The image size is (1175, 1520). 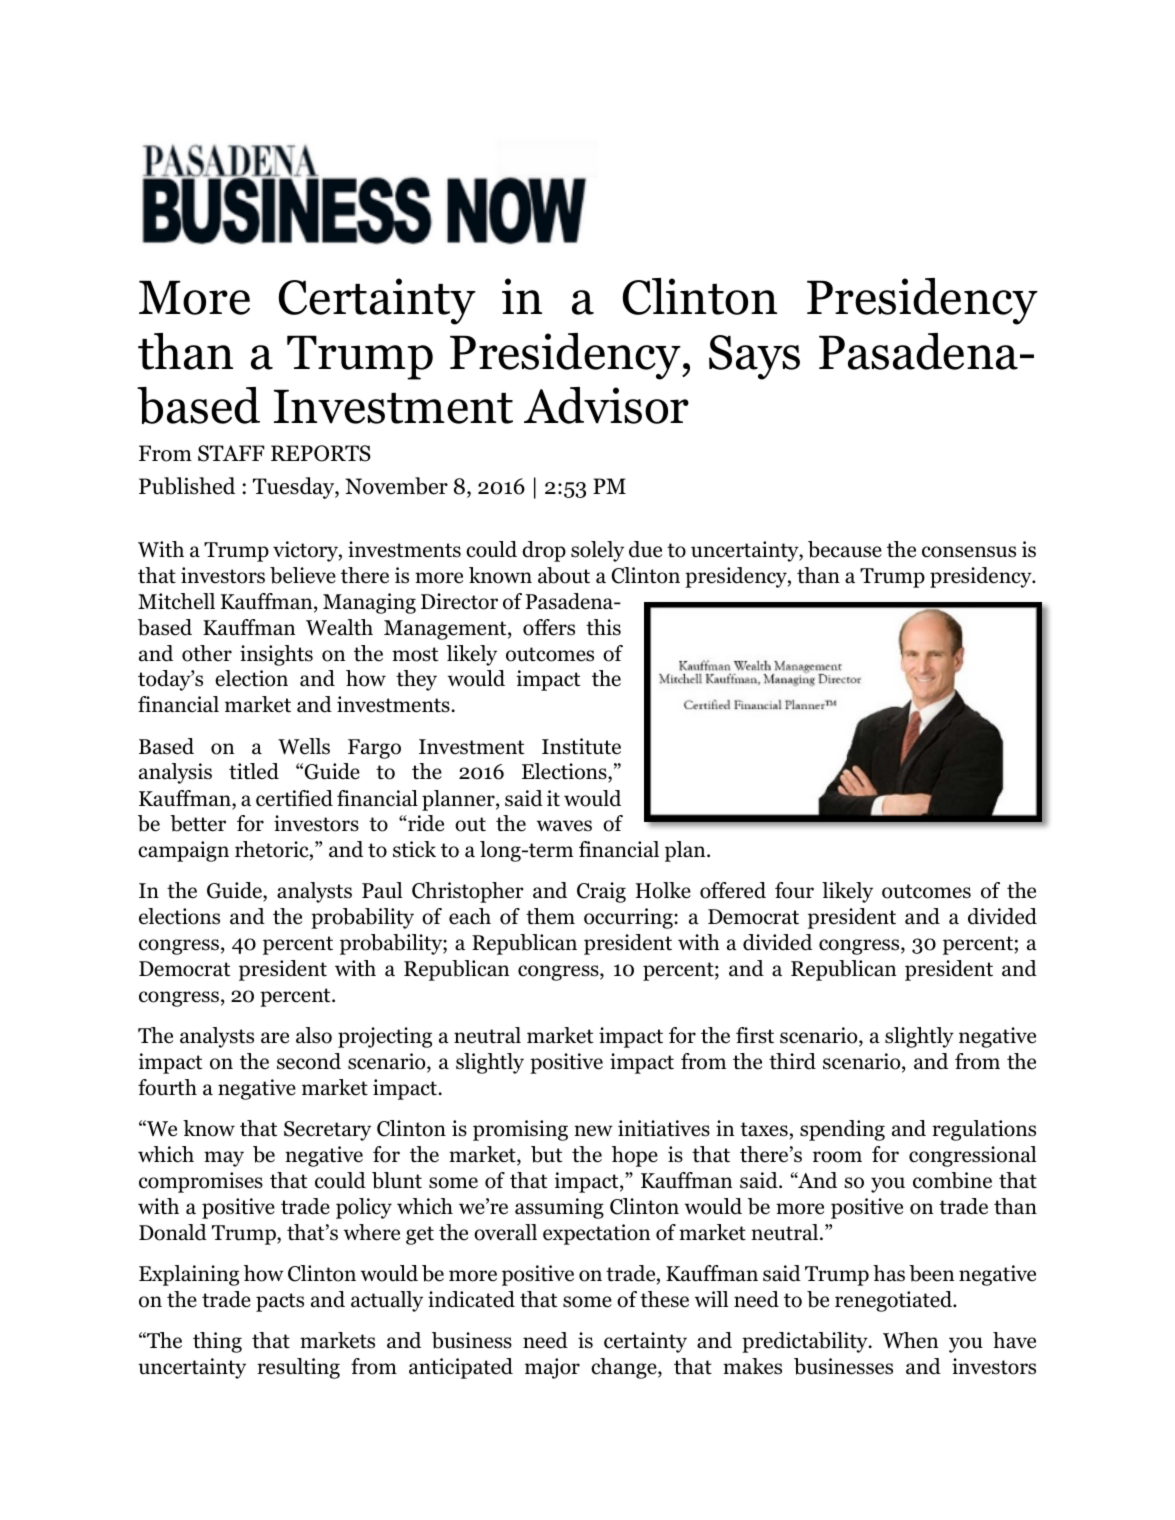 What do you see at coordinates (183, 851) in the image?
I see `campaign` at bounding box center [183, 851].
